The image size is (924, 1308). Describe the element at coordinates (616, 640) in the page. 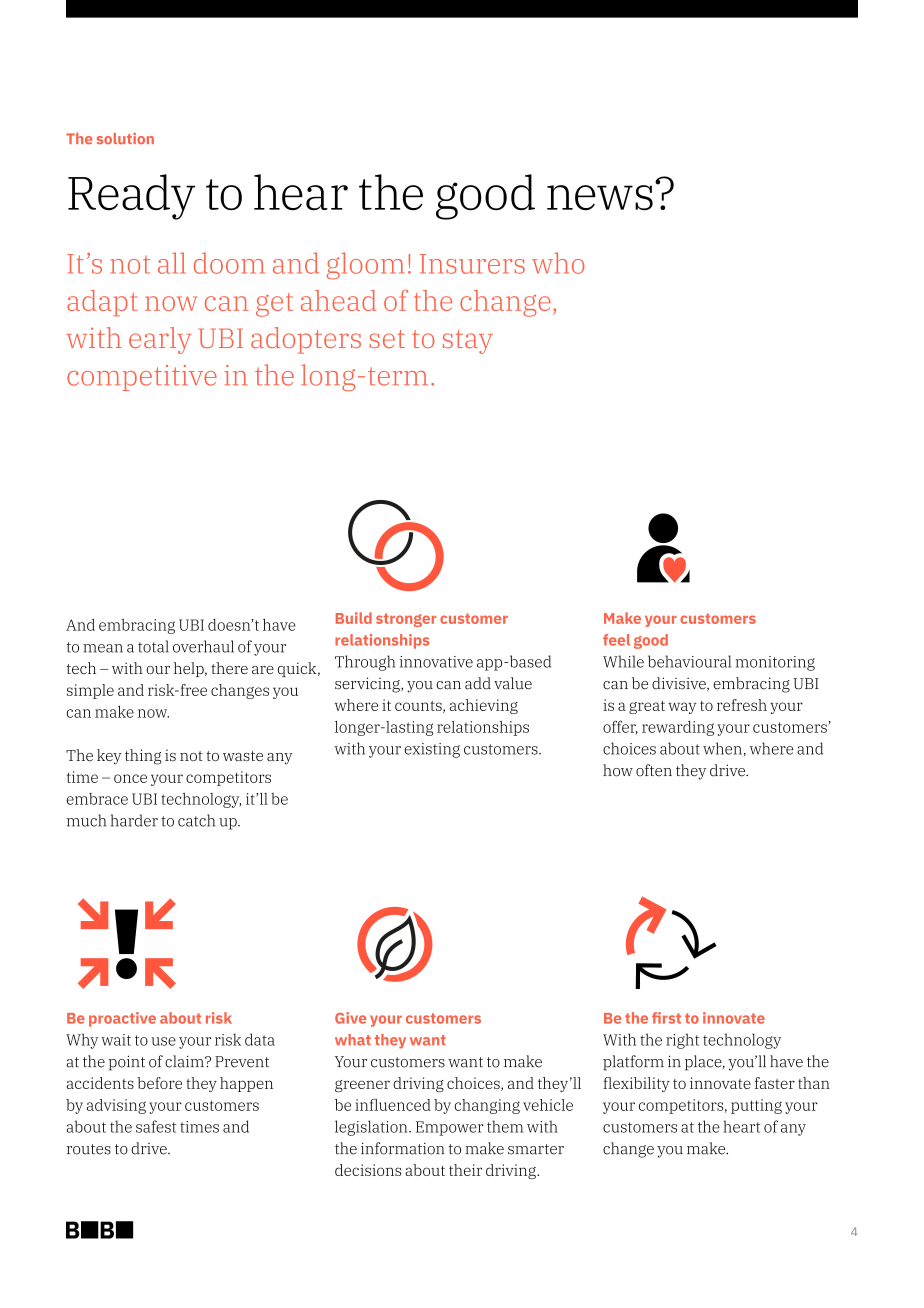

I see `feel` at that location.
